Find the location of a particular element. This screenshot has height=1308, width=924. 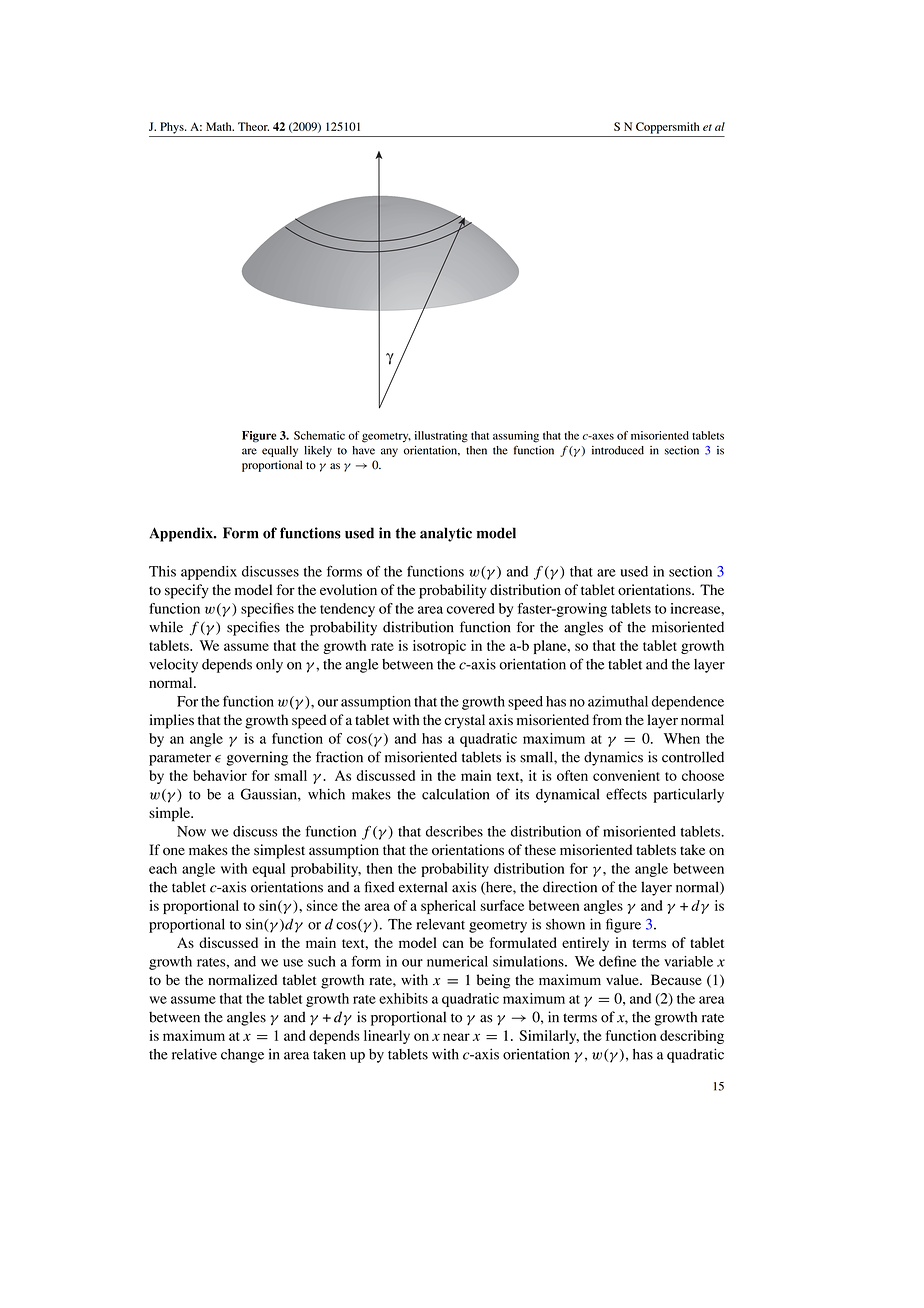

describes is located at coordinates (454, 831).
